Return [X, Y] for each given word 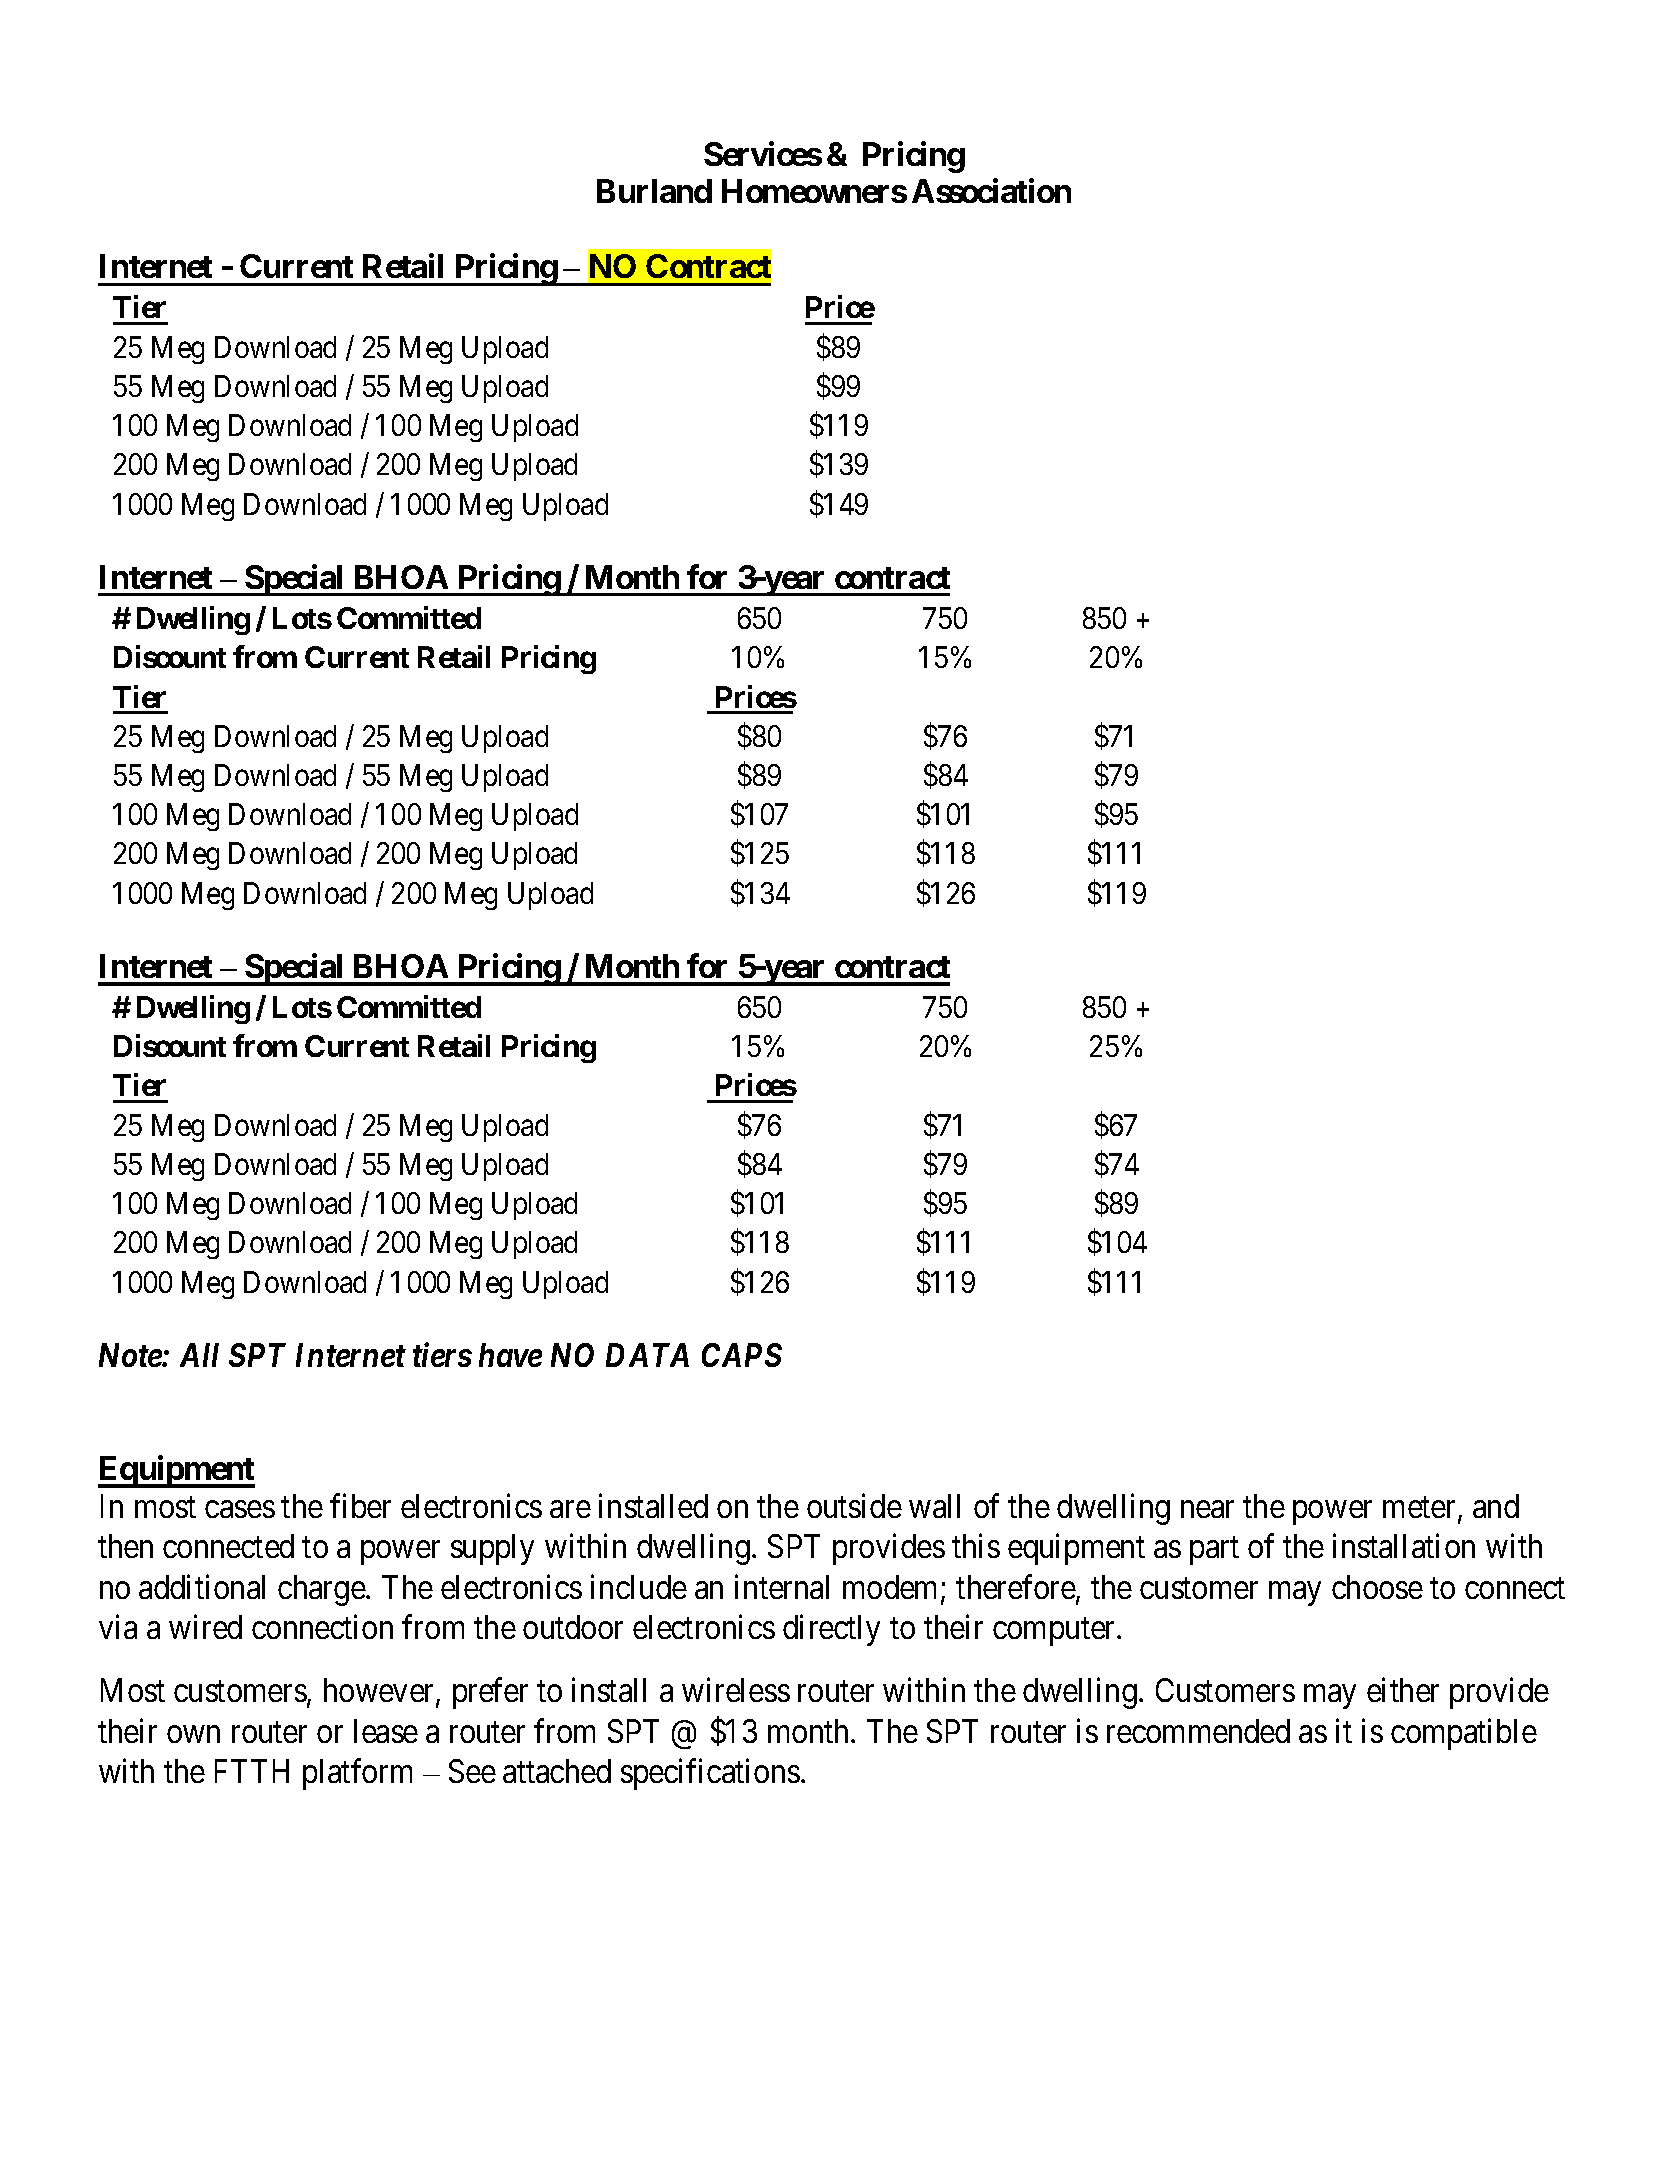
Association [991, 191]
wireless [736, 1690]
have [510, 1355]
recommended [1198, 1731]
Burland [654, 191]
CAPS [742, 1355]
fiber [360, 1506]
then [125, 1546]
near [1207, 1509]
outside [854, 1506]
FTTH [252, 1771]
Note [131, 1355]
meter [1421, 1509]
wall [934, 1506]
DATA [647, 1355]
